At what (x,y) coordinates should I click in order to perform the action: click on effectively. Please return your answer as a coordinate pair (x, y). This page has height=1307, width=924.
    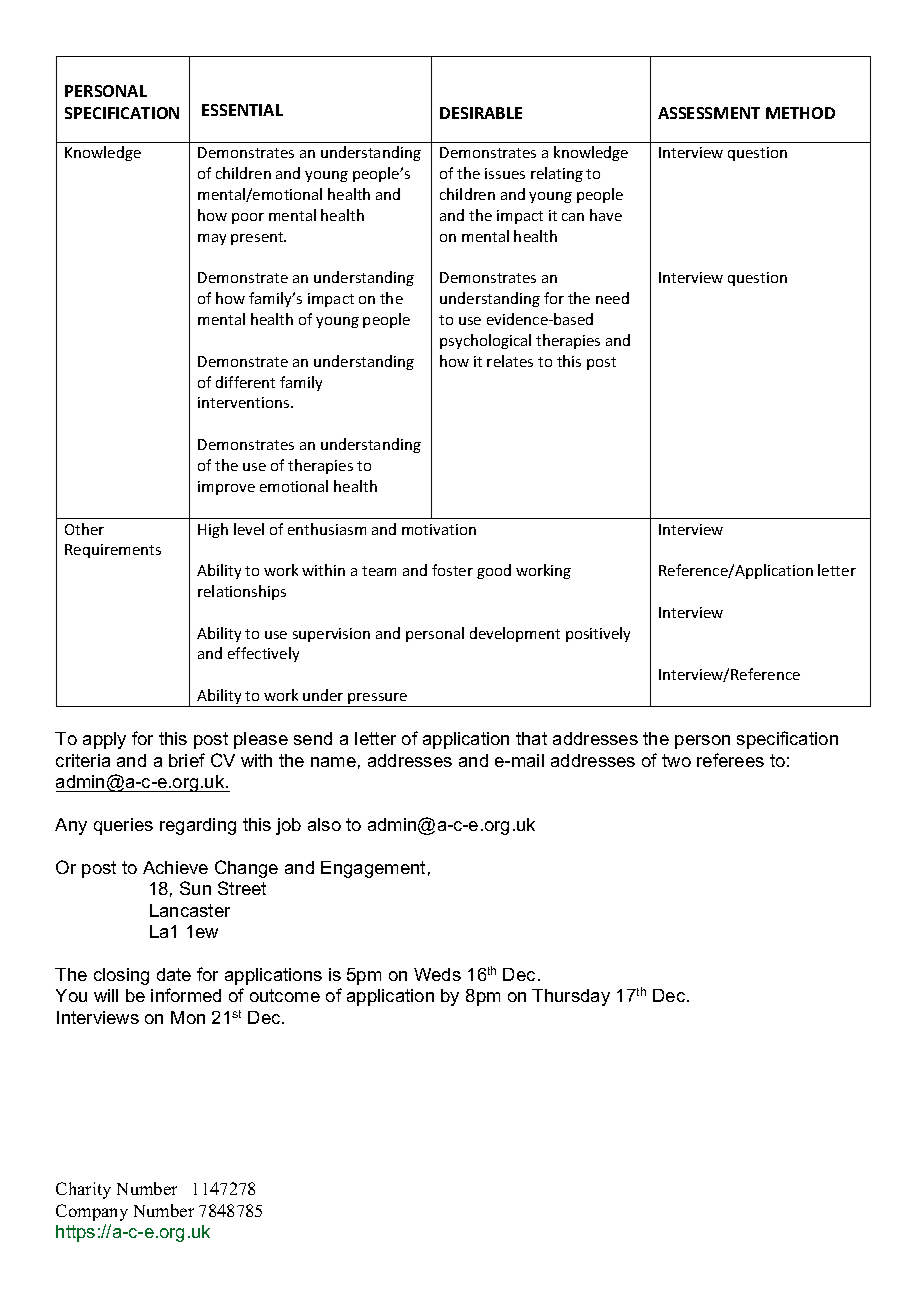
    Looking at the image, I should click on (263, 654).
